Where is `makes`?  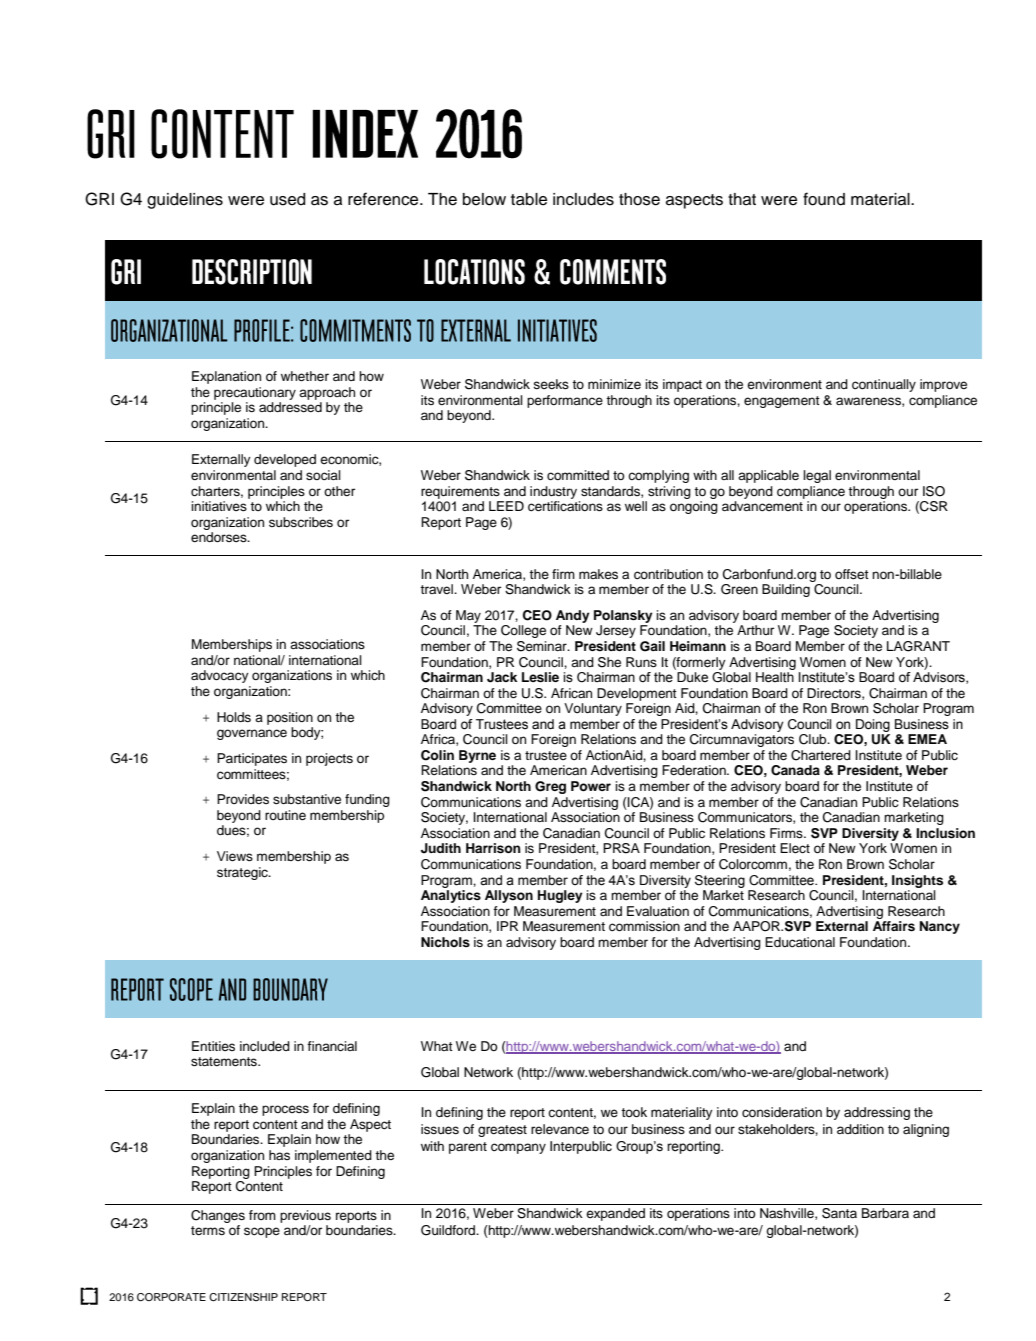
makes is located at coordinates (598, 574).
